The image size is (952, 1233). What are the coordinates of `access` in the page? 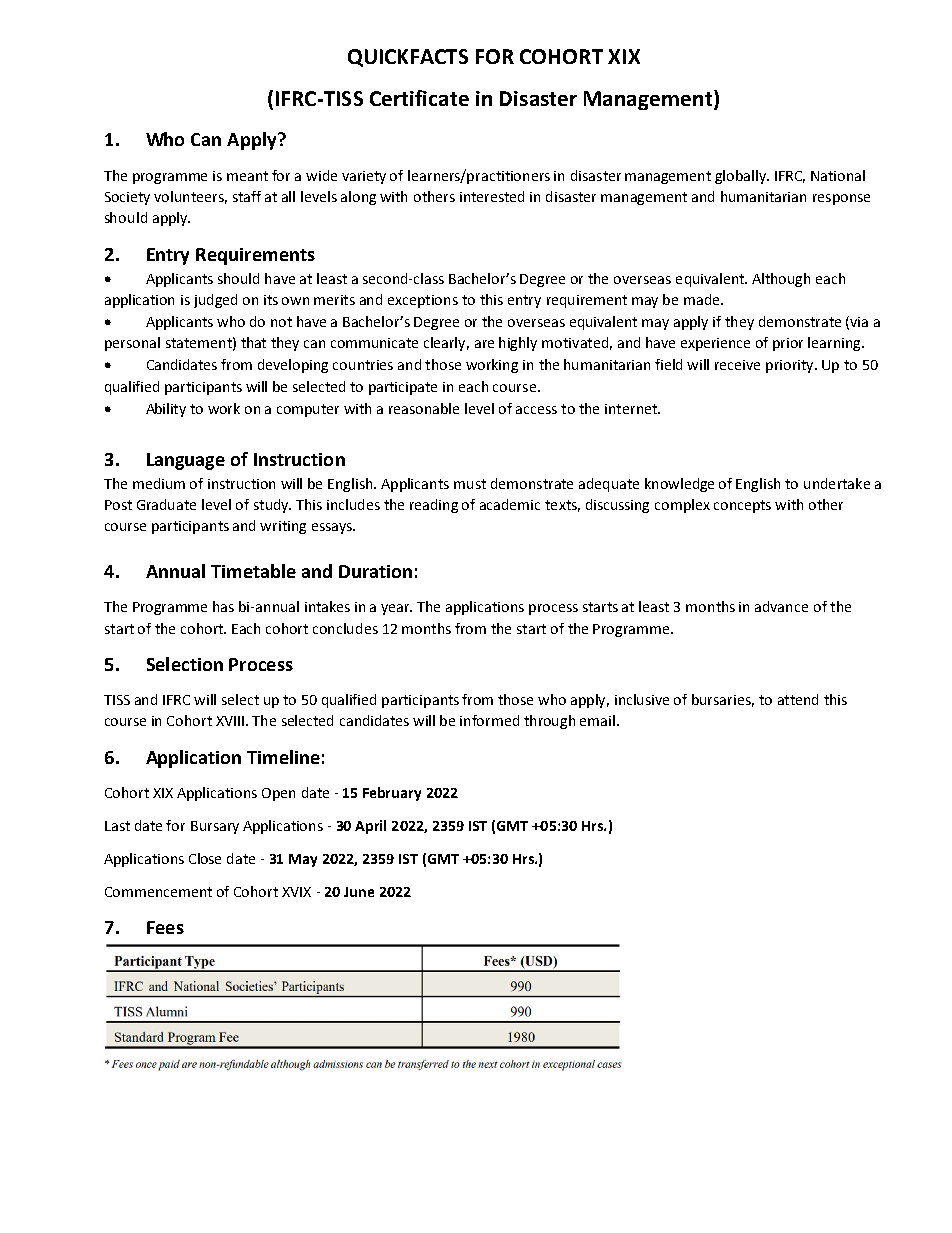 It's located at (536, 410).
